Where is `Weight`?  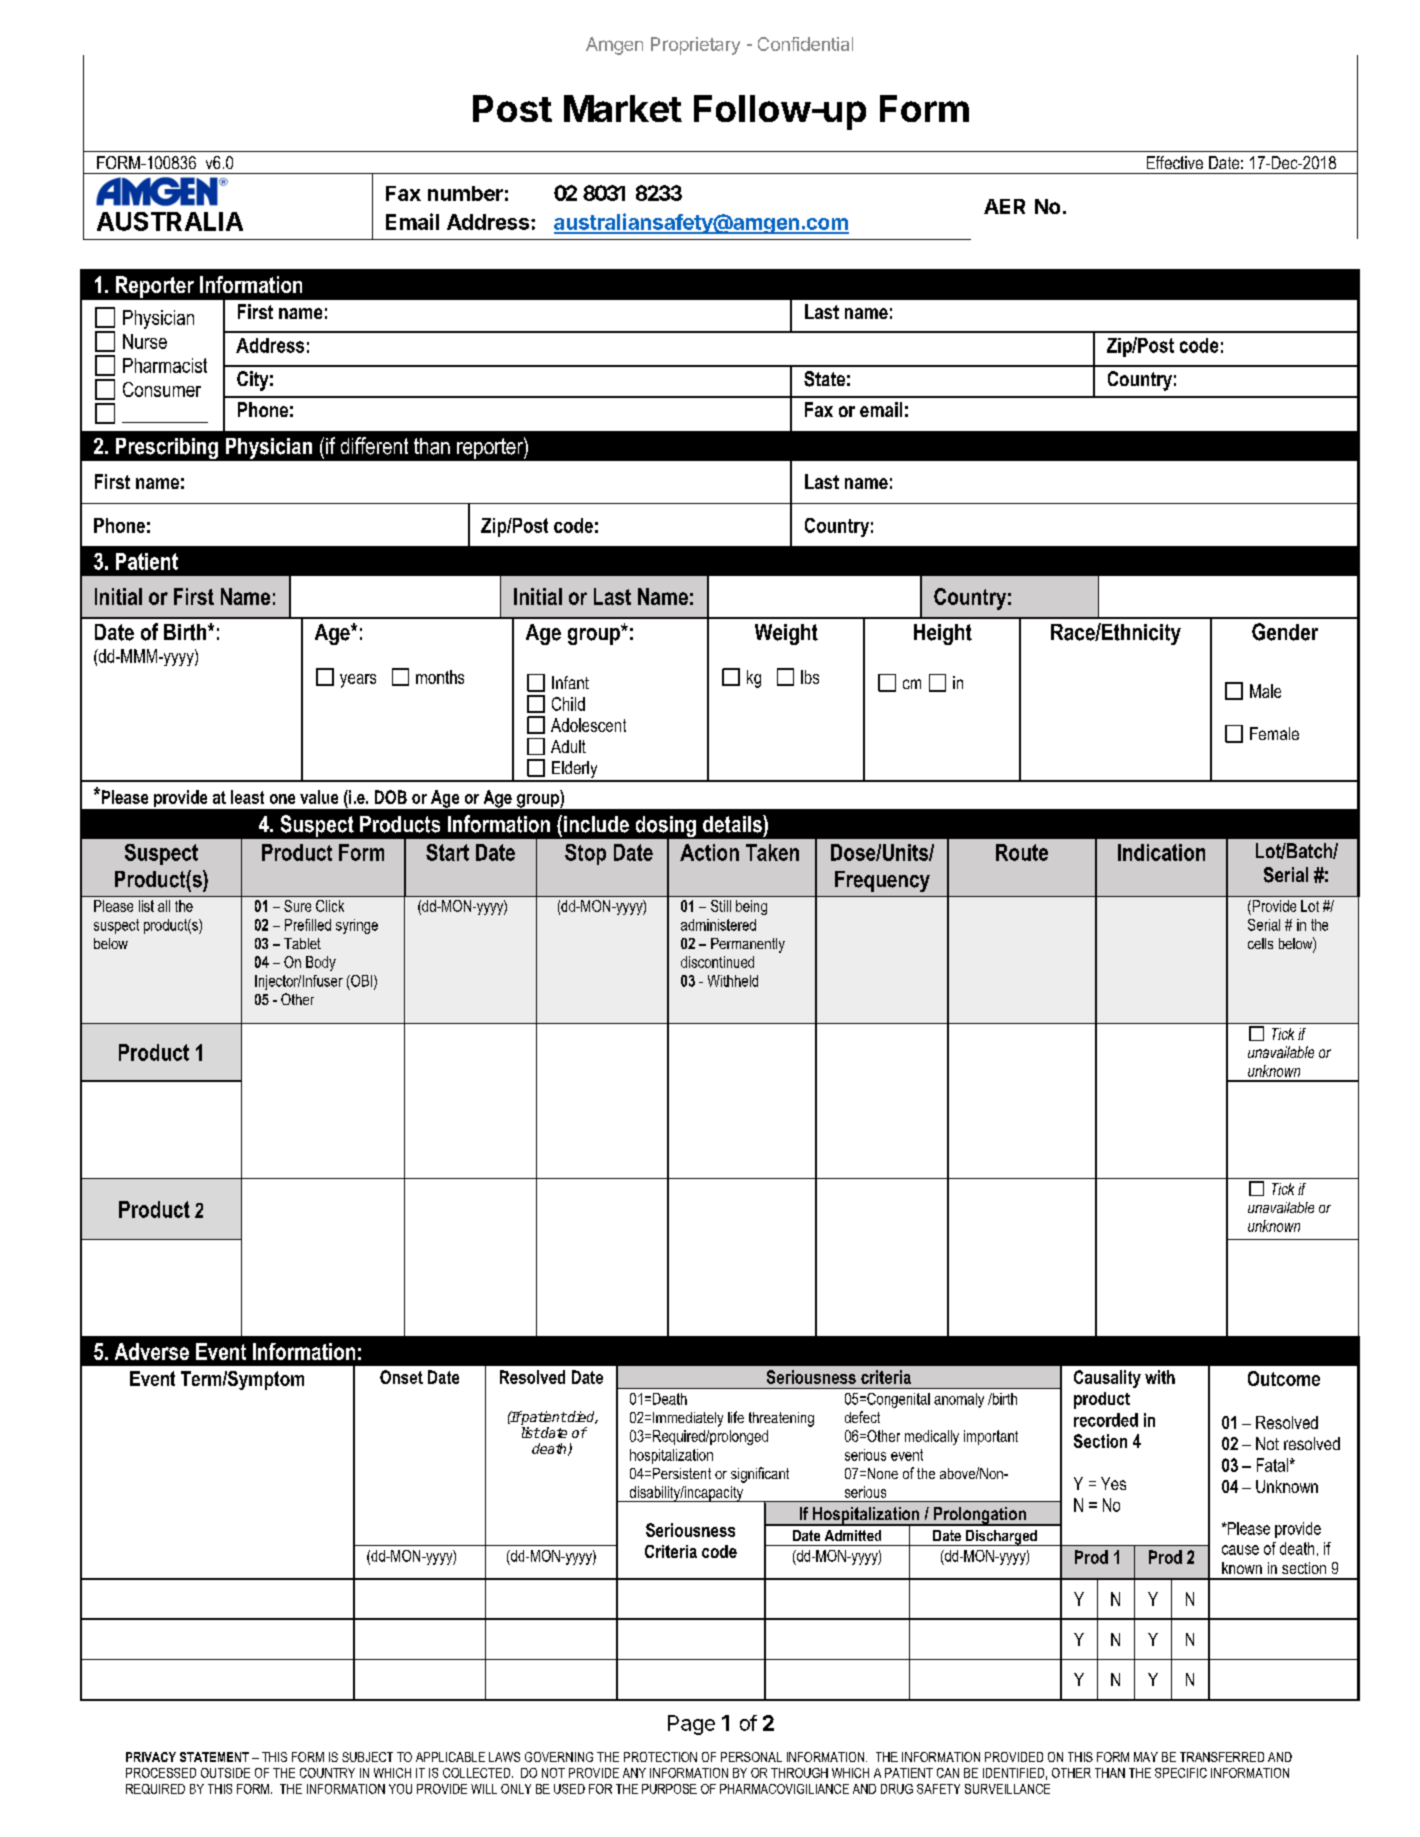 Weight is located at coordinates (786, 634).
